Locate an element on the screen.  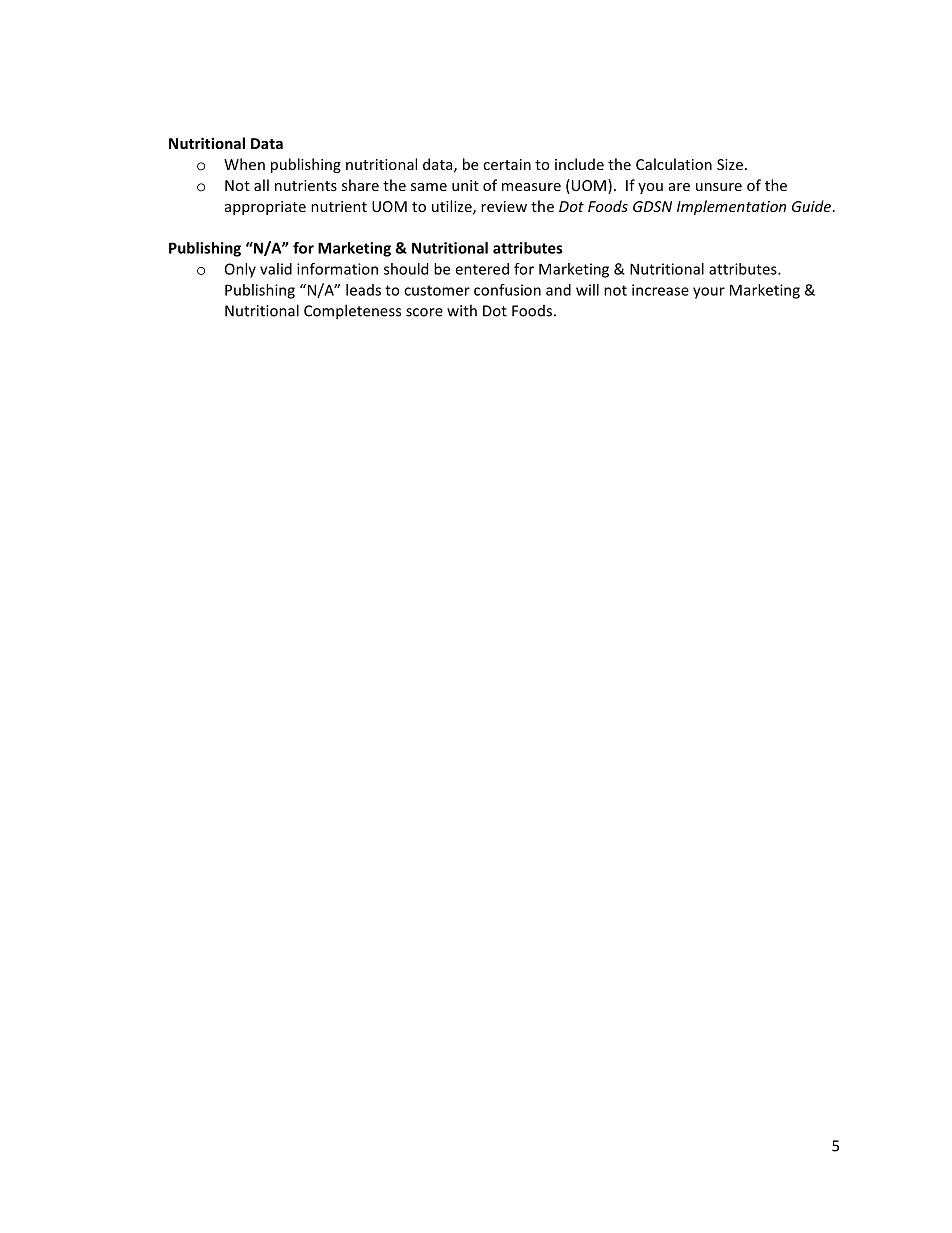
When is located at coordinates (244, 164).
